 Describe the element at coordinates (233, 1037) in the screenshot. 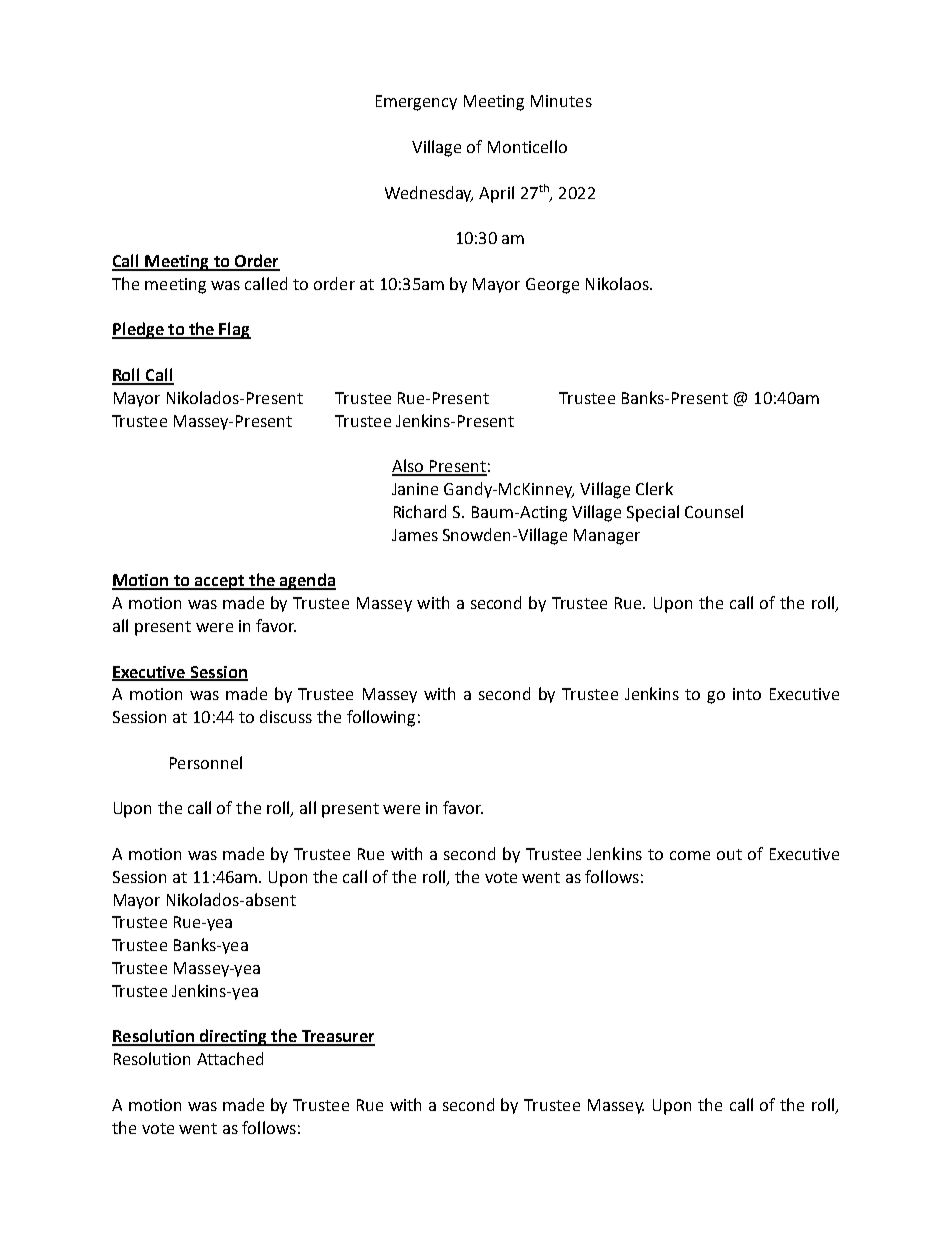

I see `directing` at that location.
